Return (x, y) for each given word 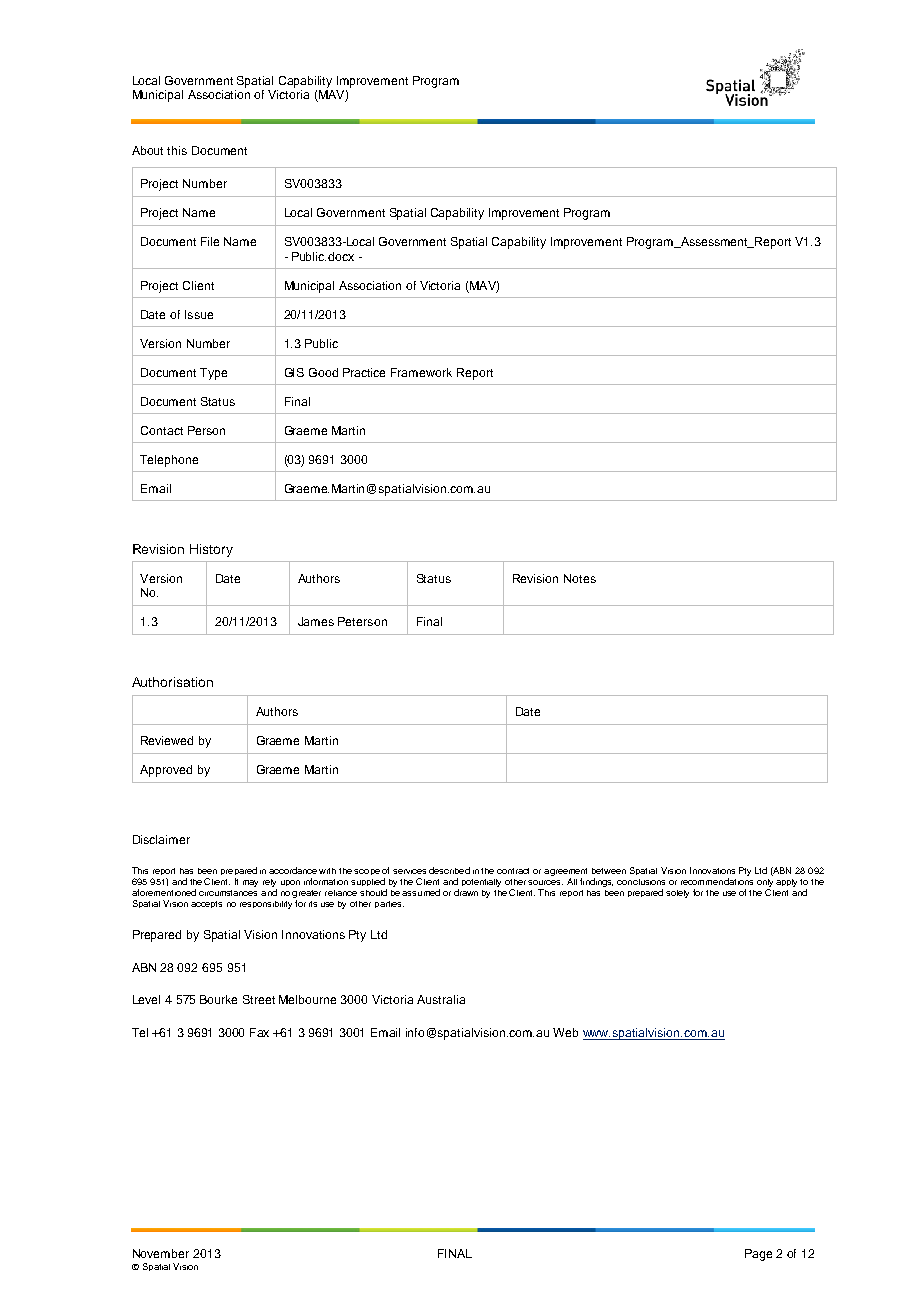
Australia (441, 999)
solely (677, 894)
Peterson (362, 621)
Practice (364, 372)
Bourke (218, 999)
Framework (421, 372)
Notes (580, 578)
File (210, 241)
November (161, 1253)
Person (206, 430)
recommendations (717, 881)
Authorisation (172, 682)
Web (565, 1032)
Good (323, 372)
